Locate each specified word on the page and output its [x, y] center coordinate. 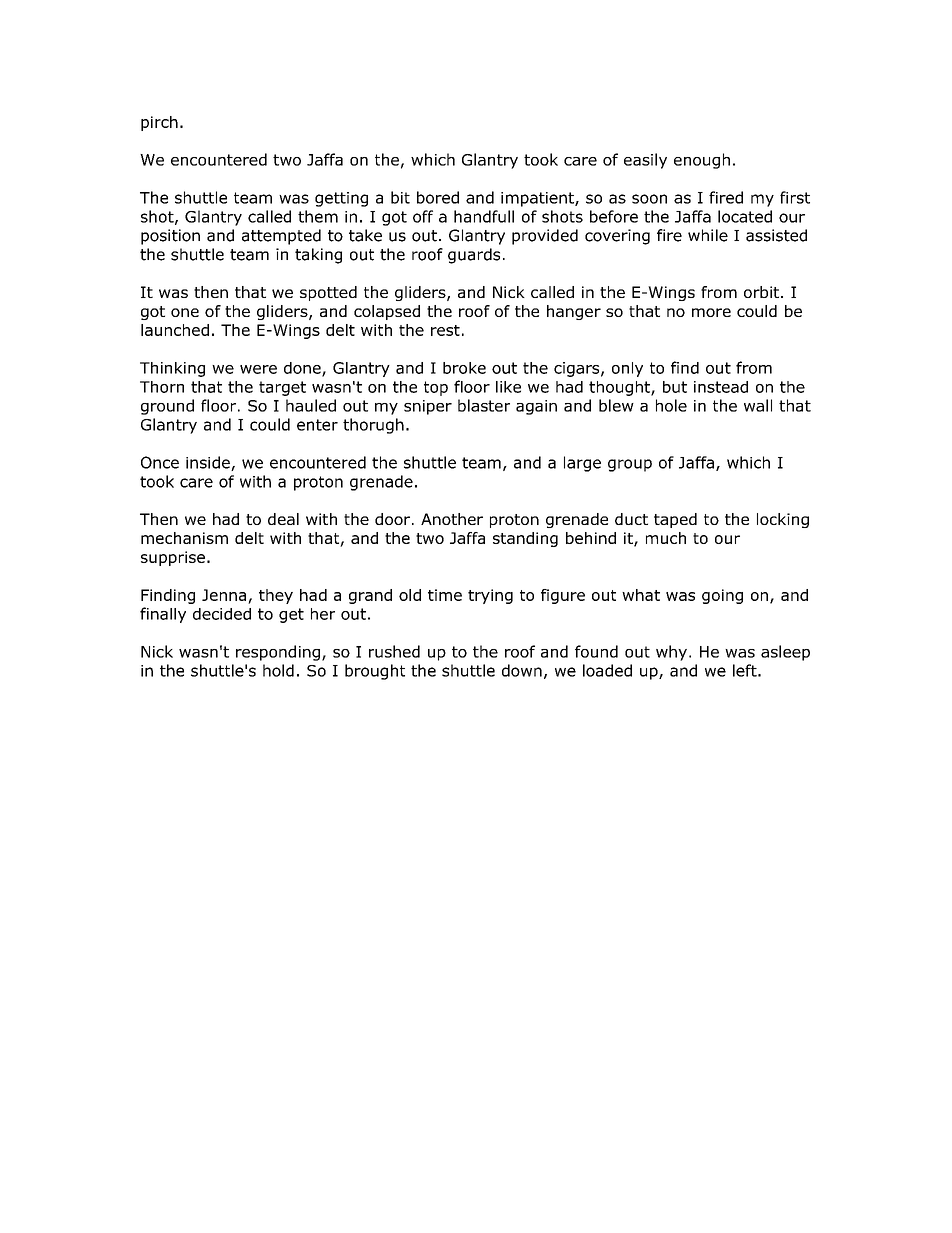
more [711, 312]
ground [167, 407]
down [522, 670]
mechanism [184, 538]
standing [525, 539]
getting [341, 199]
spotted [328, 293]
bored [438, 197]
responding [278, 653]
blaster [484, 405]
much [666, 538]
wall [758, 405]
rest [445, 330]
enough [702, 161]
